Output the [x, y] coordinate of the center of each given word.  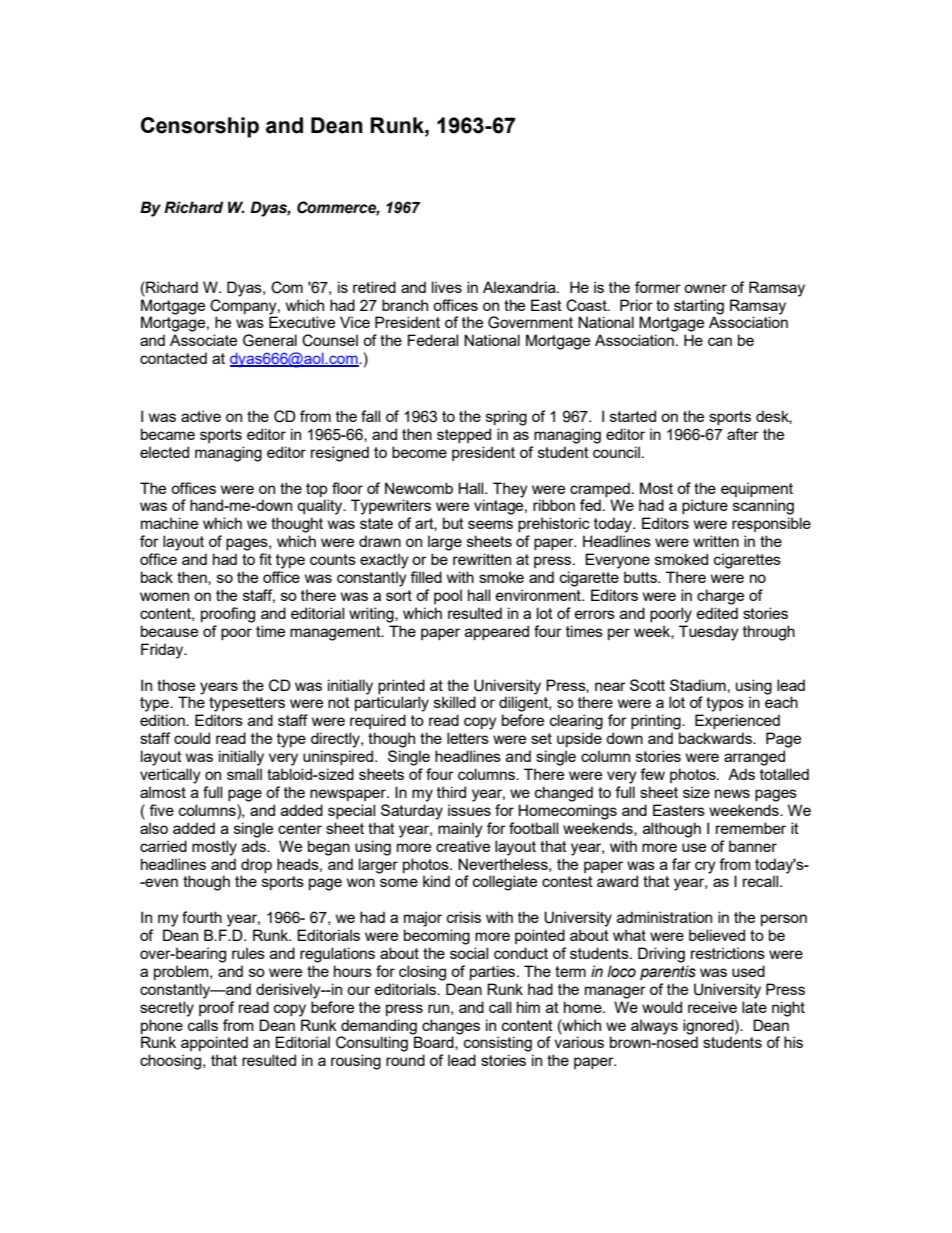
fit [265, 559]
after [743, 434]
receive [712, 1007]
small [244, 774]
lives [447, 287]
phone [162, 1026]
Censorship [200, 127]
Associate [203, 340]
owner [705, 288]
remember [751, 828]
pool [448, 596]
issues [469, 810]
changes [451, 1027]
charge [720, 597]
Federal [433, 340]
